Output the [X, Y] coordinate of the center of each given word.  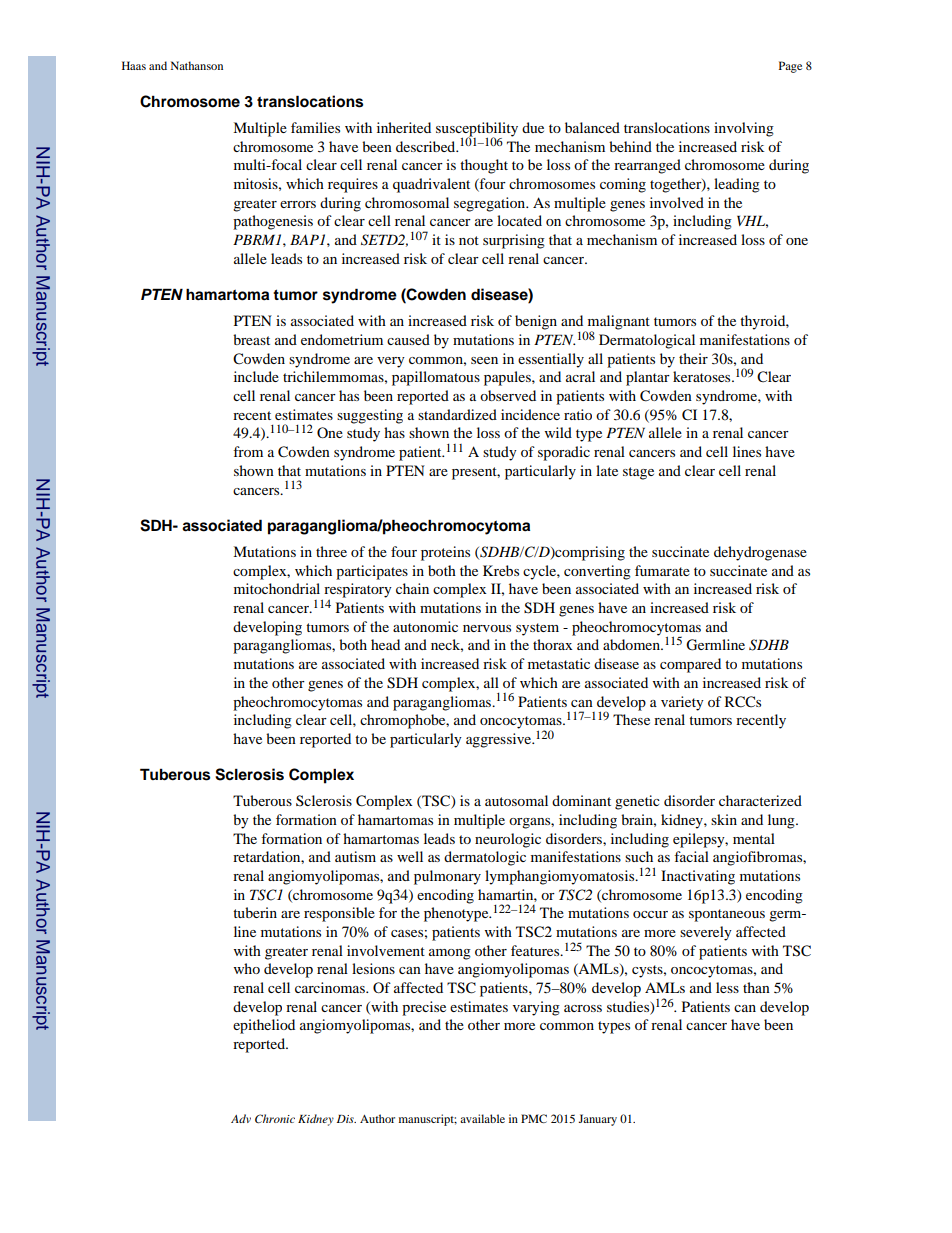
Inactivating [698, 877]
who [247, 968]
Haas [134, 65]
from [248, 451]
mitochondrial [277, 588]
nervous [487, 628]
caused [408, 339]
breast [251, 339]
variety [682, 703]
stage [638, 473]
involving [744, 129]
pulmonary [447, 877]
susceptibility [477, 130]
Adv [241, 1118]
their [693, 358]
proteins [445, 553]
